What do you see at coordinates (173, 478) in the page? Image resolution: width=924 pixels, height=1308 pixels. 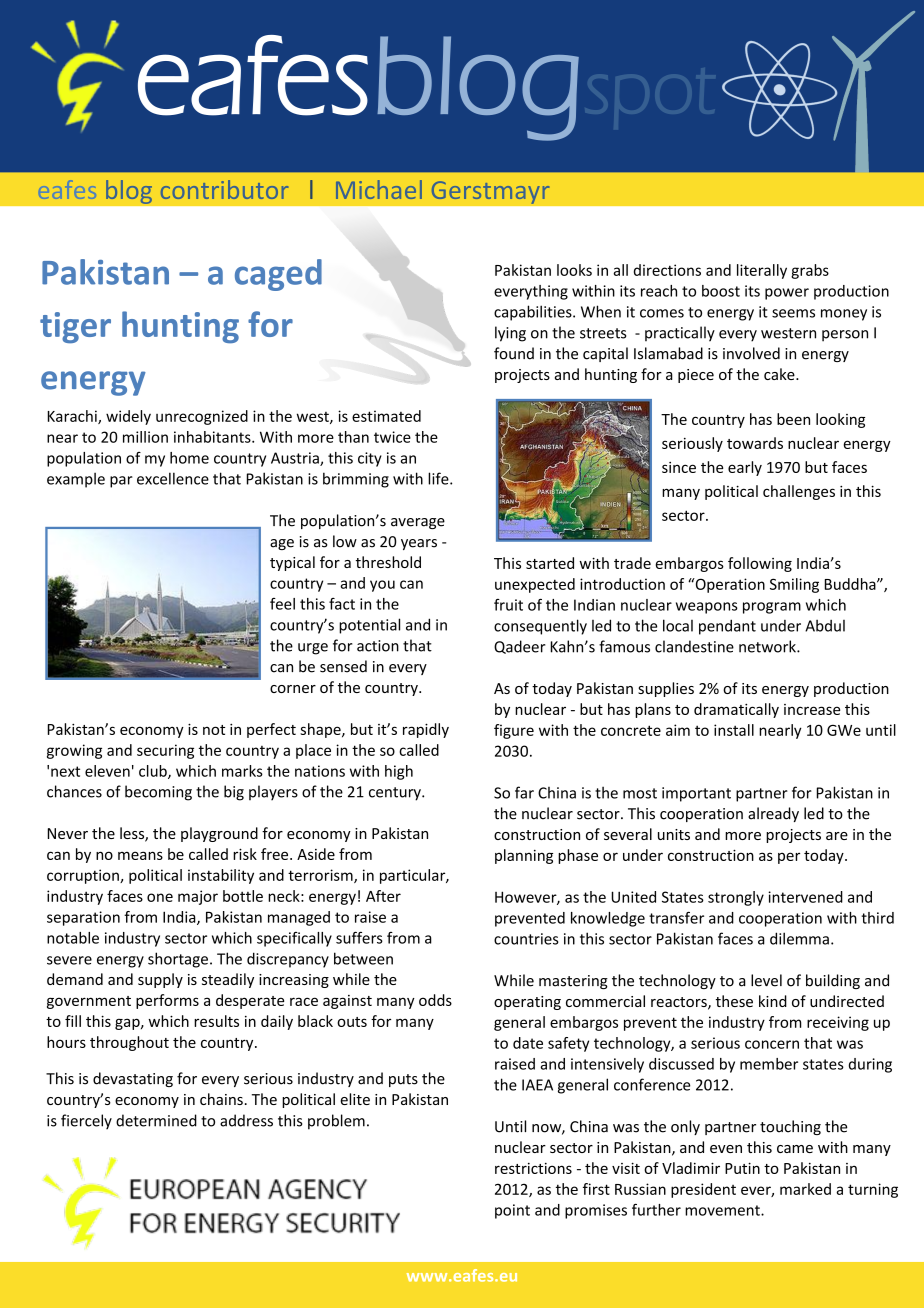 I see `excellence` at bounding box center [173, 478].
